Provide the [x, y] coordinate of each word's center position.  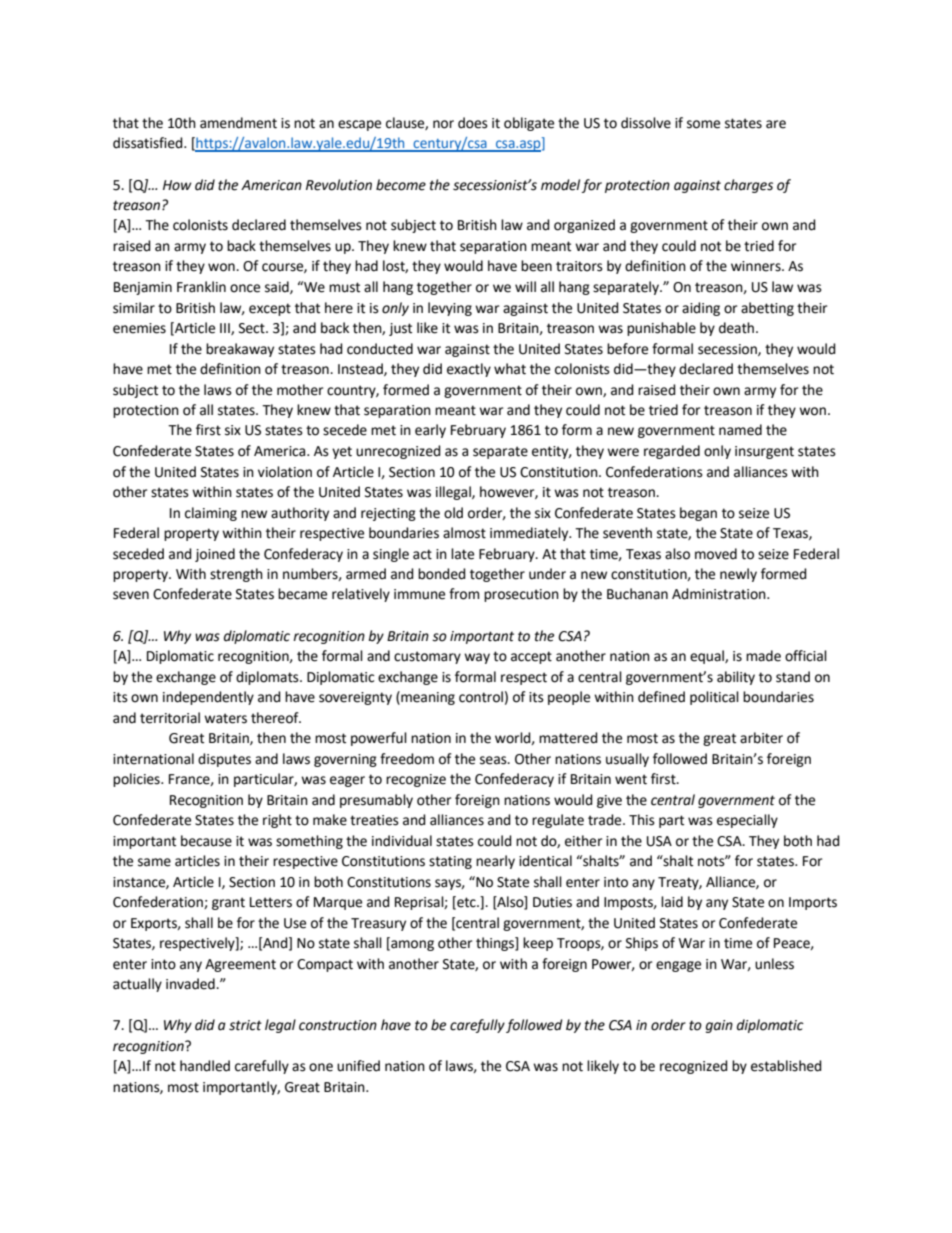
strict [245, 1025]
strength [236, 575]
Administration [720, 594]
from [464, 594]
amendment [238, 123]
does [473, 123]
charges [748, 186]
